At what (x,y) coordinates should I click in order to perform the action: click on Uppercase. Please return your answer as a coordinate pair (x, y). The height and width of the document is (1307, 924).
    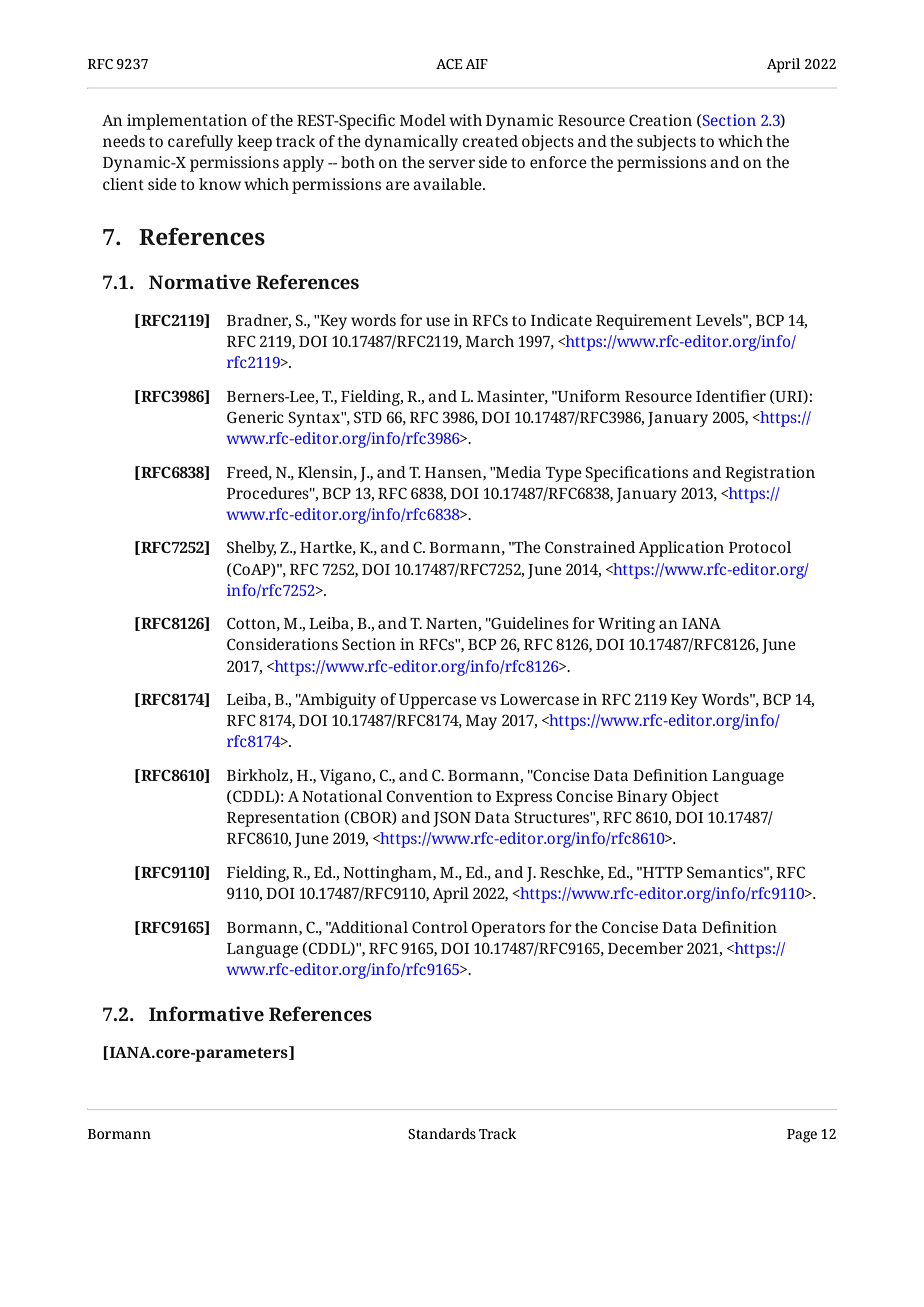
    Looking at the image, I should click on (438, 701).
